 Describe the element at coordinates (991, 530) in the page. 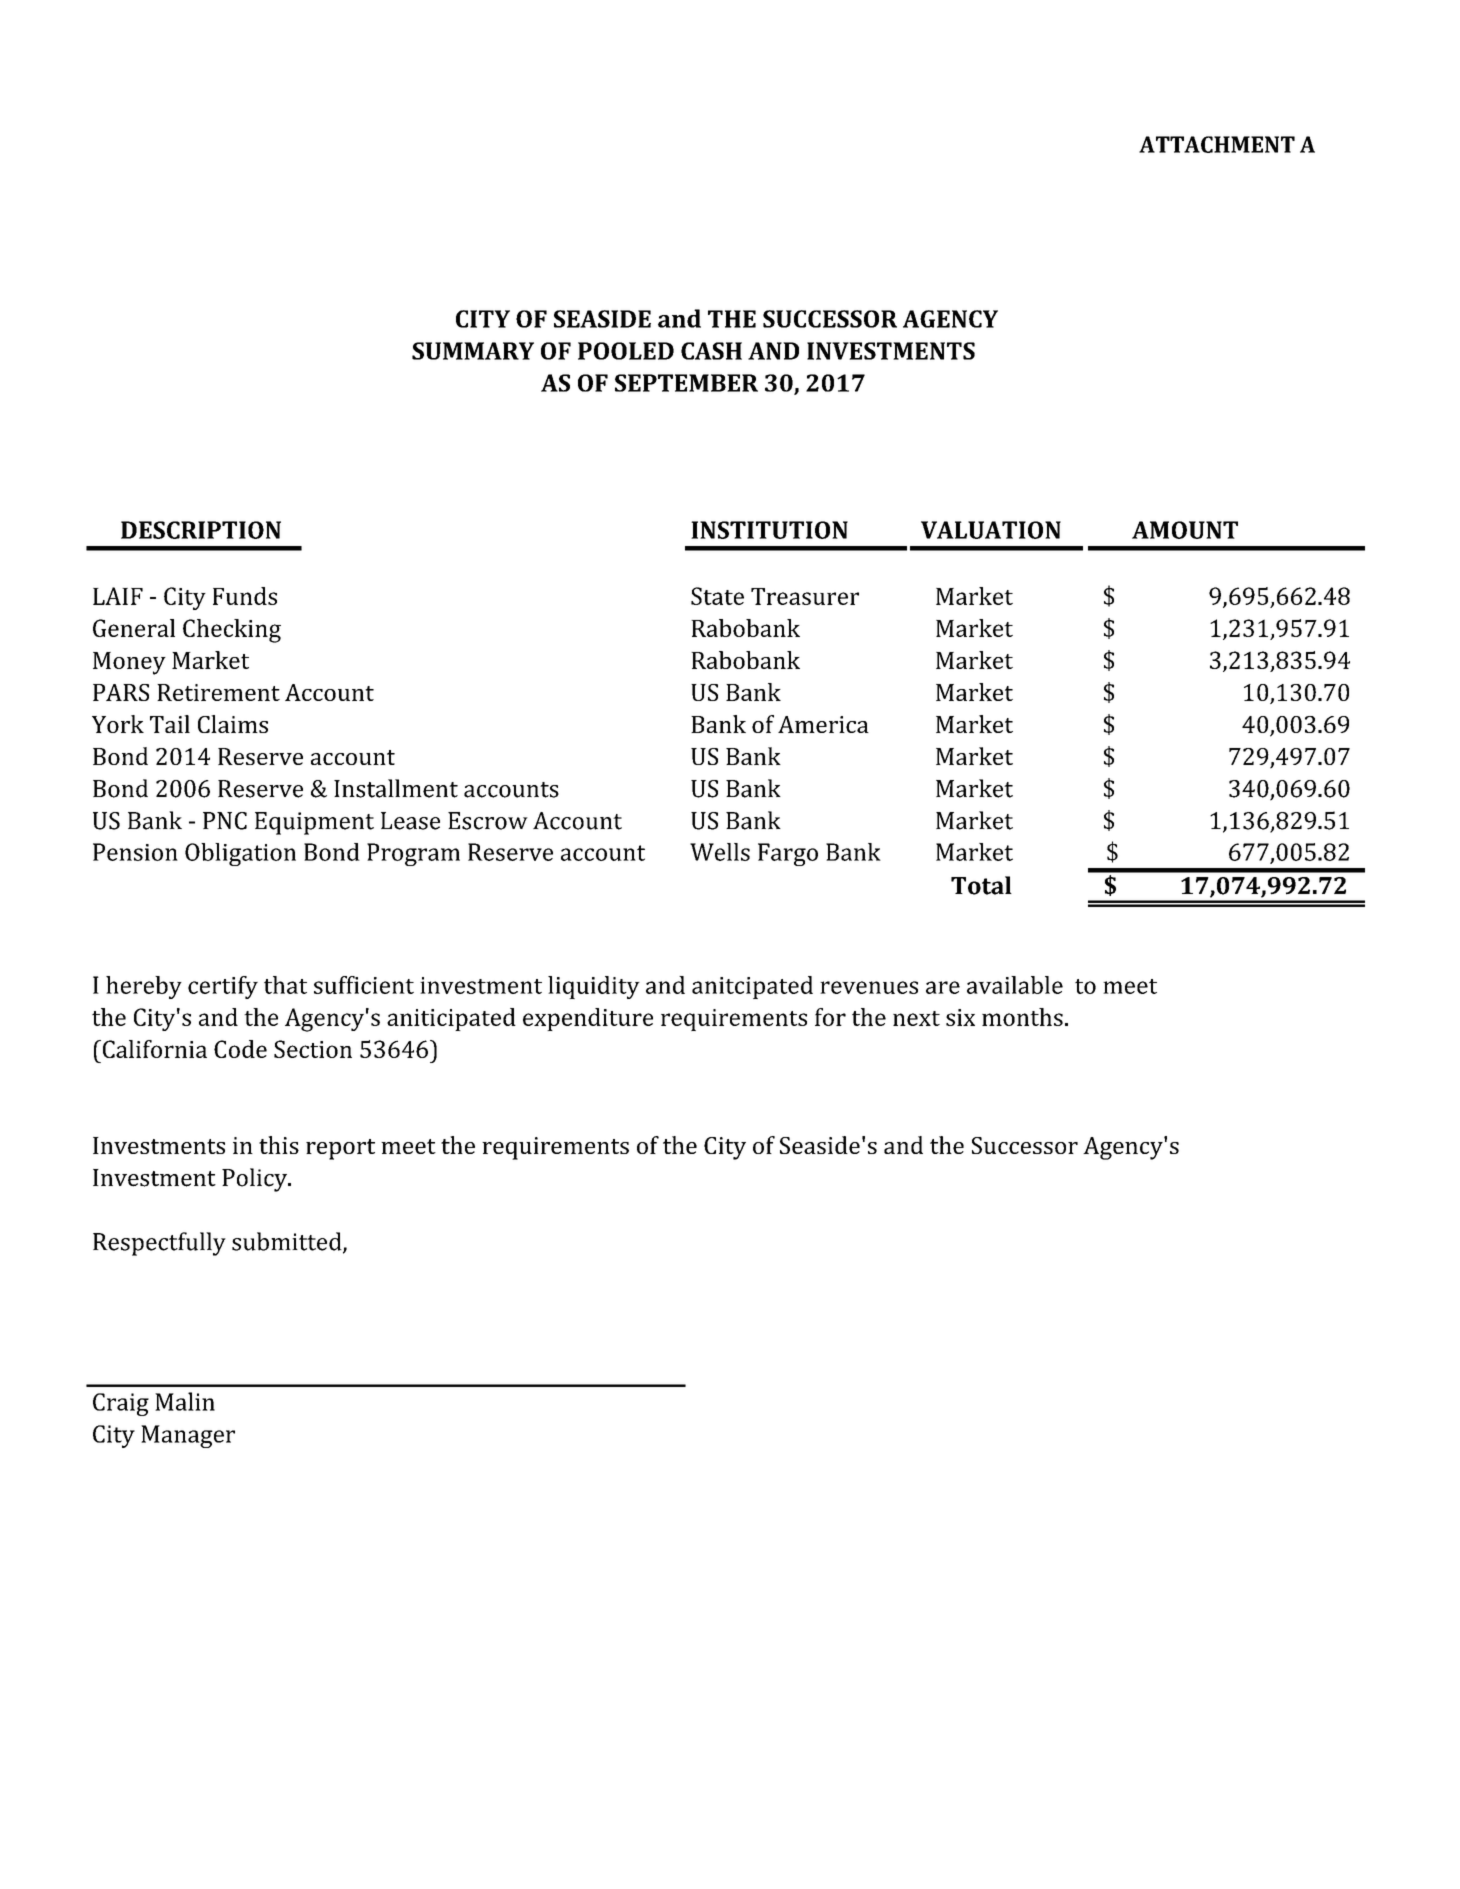

I see `VALUATION` at that location.
